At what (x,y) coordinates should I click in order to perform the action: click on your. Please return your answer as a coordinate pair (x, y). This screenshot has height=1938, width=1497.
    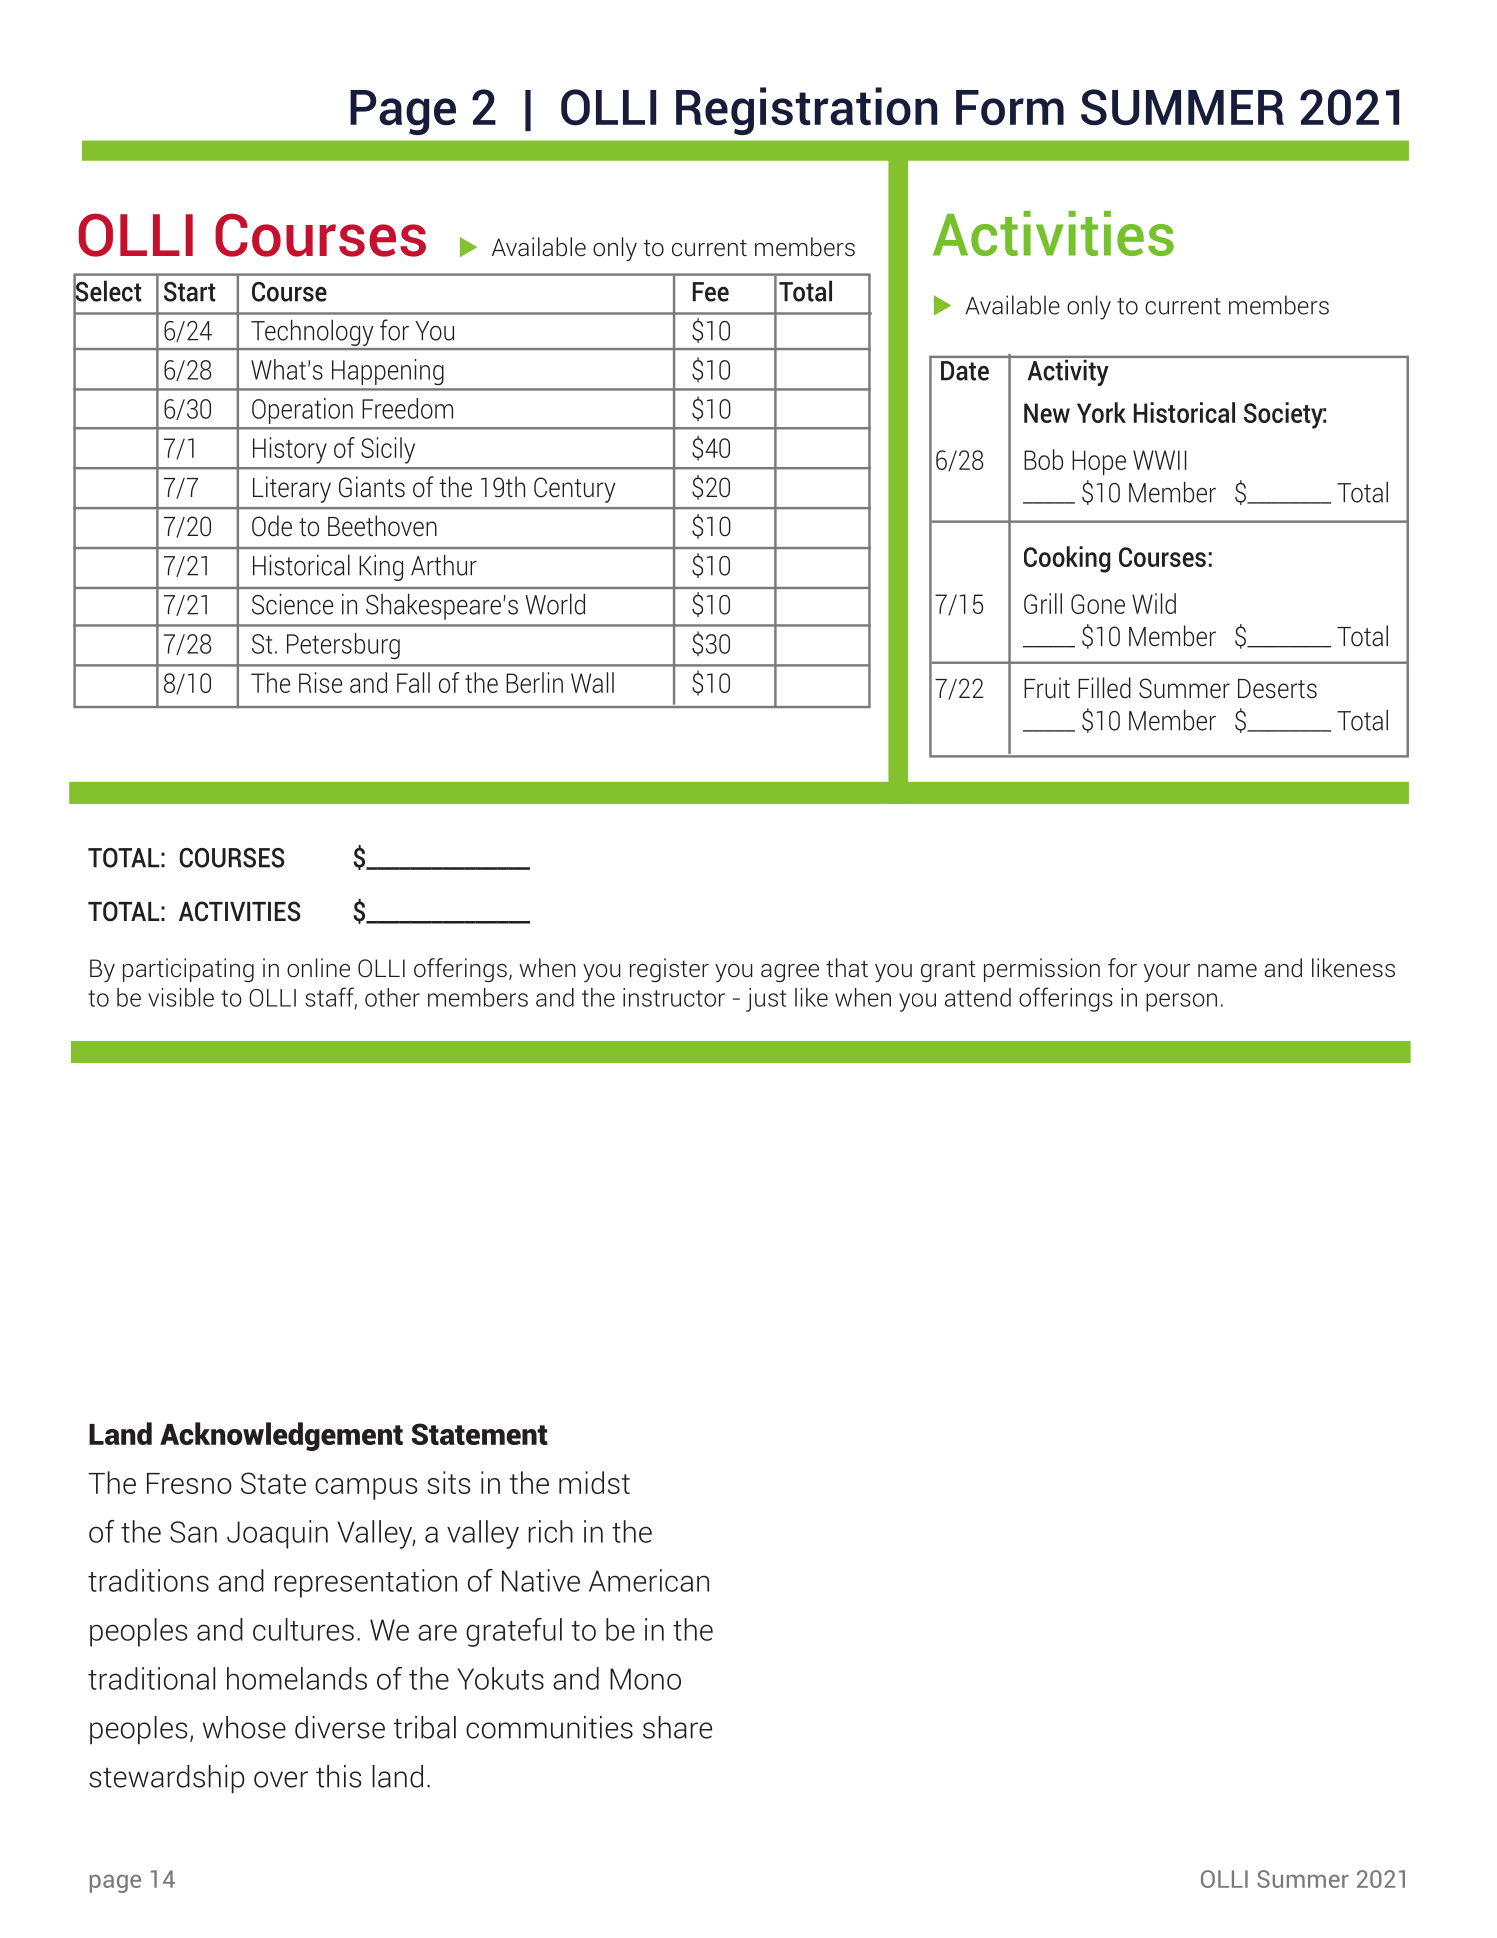
    Looking at the image, I should click on (1167, 973).
